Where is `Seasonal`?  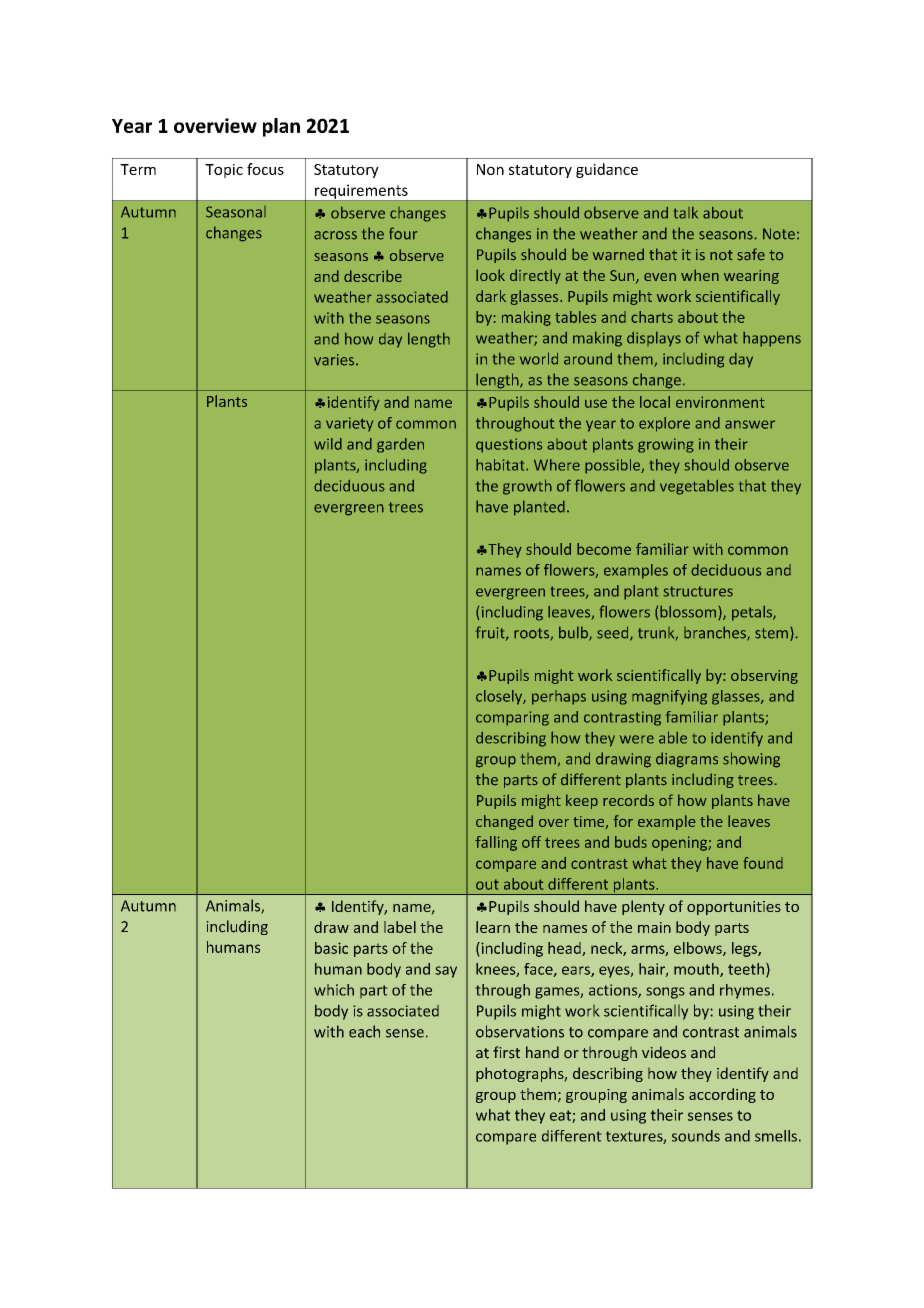
Seasonal is located at coordinates (236, 212).
